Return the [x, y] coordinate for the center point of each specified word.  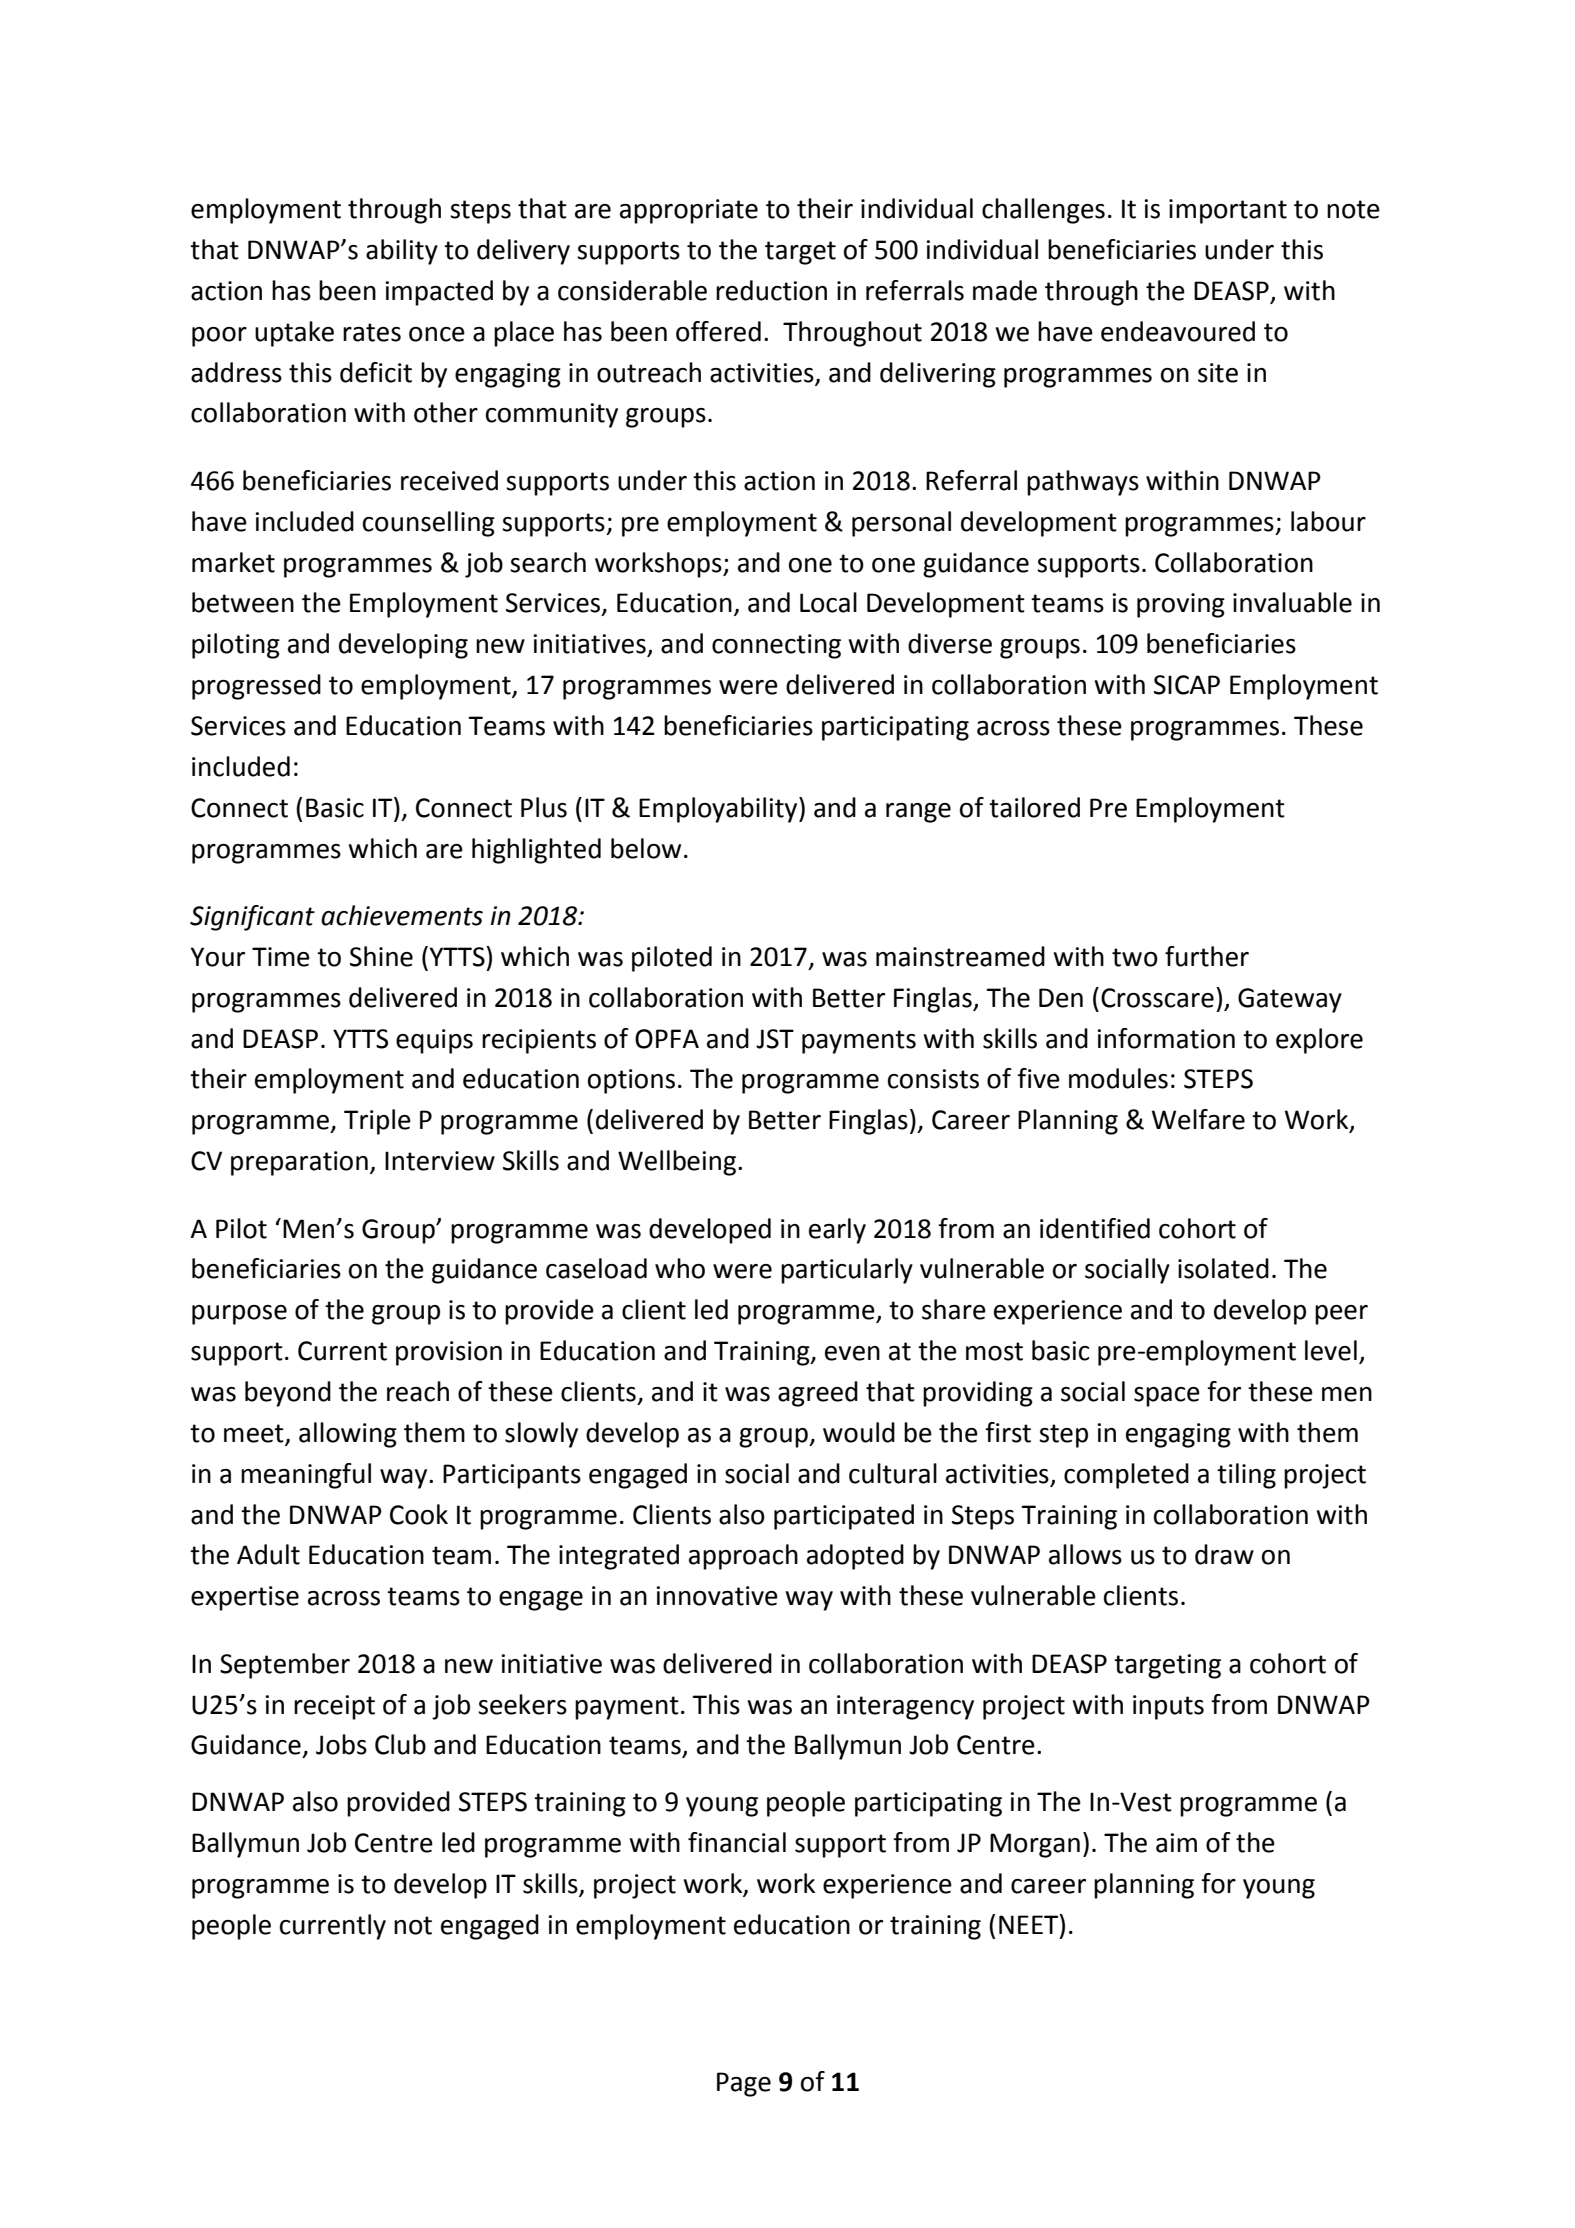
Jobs [341, 1744]
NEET [1029, 1924]
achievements [402, 915]
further [1207, 956]
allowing [348, 1435]
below [646, 848]
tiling [1246, 1476]
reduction [771, 290]
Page [744, 2084]
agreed [818, 1394]
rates [372, 332]
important [1228, 211]
